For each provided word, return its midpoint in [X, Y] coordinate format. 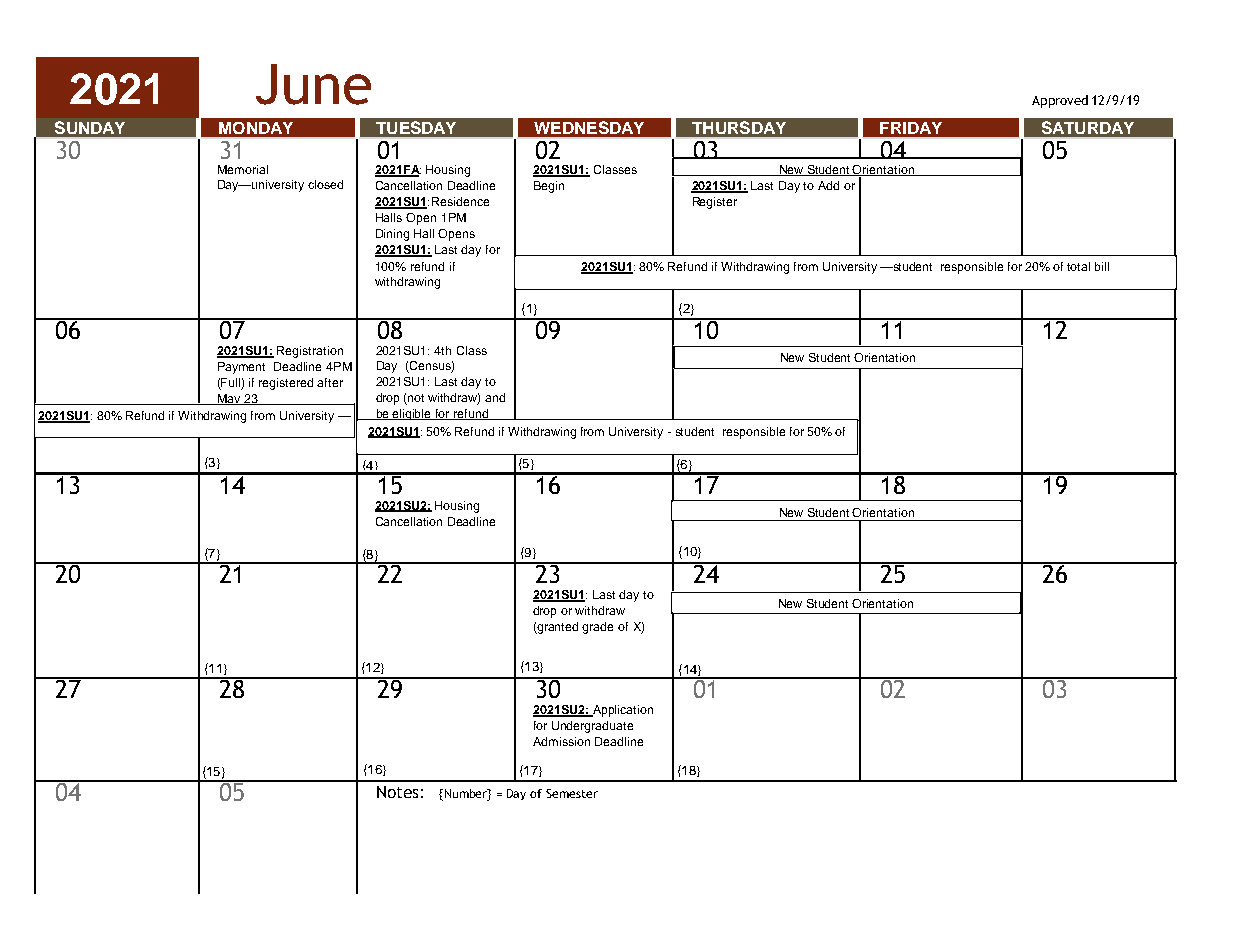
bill [1102, 266]
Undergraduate [592, 727]
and [495, 397]
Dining [392, 235]
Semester [572, 793]
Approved [1060, 101]
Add [828, 185]
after [330, 382]
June [313, 84]
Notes [397, 792]
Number [468, 794]
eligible [412, 414]
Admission [561, 741]
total [1078, 266]
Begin [549, 187]
